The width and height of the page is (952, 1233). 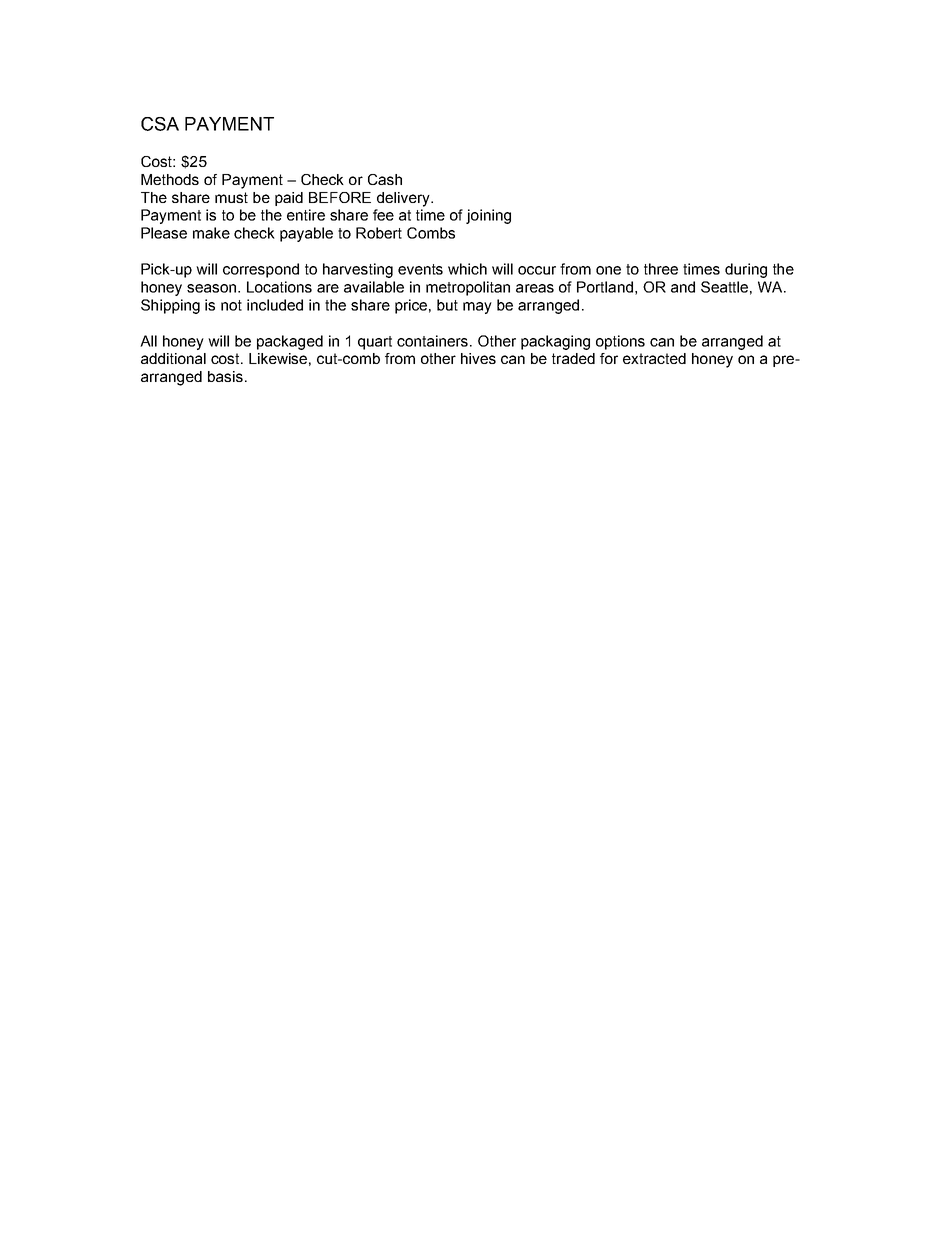 I want to click on additional, so click(x=173, y=358).
